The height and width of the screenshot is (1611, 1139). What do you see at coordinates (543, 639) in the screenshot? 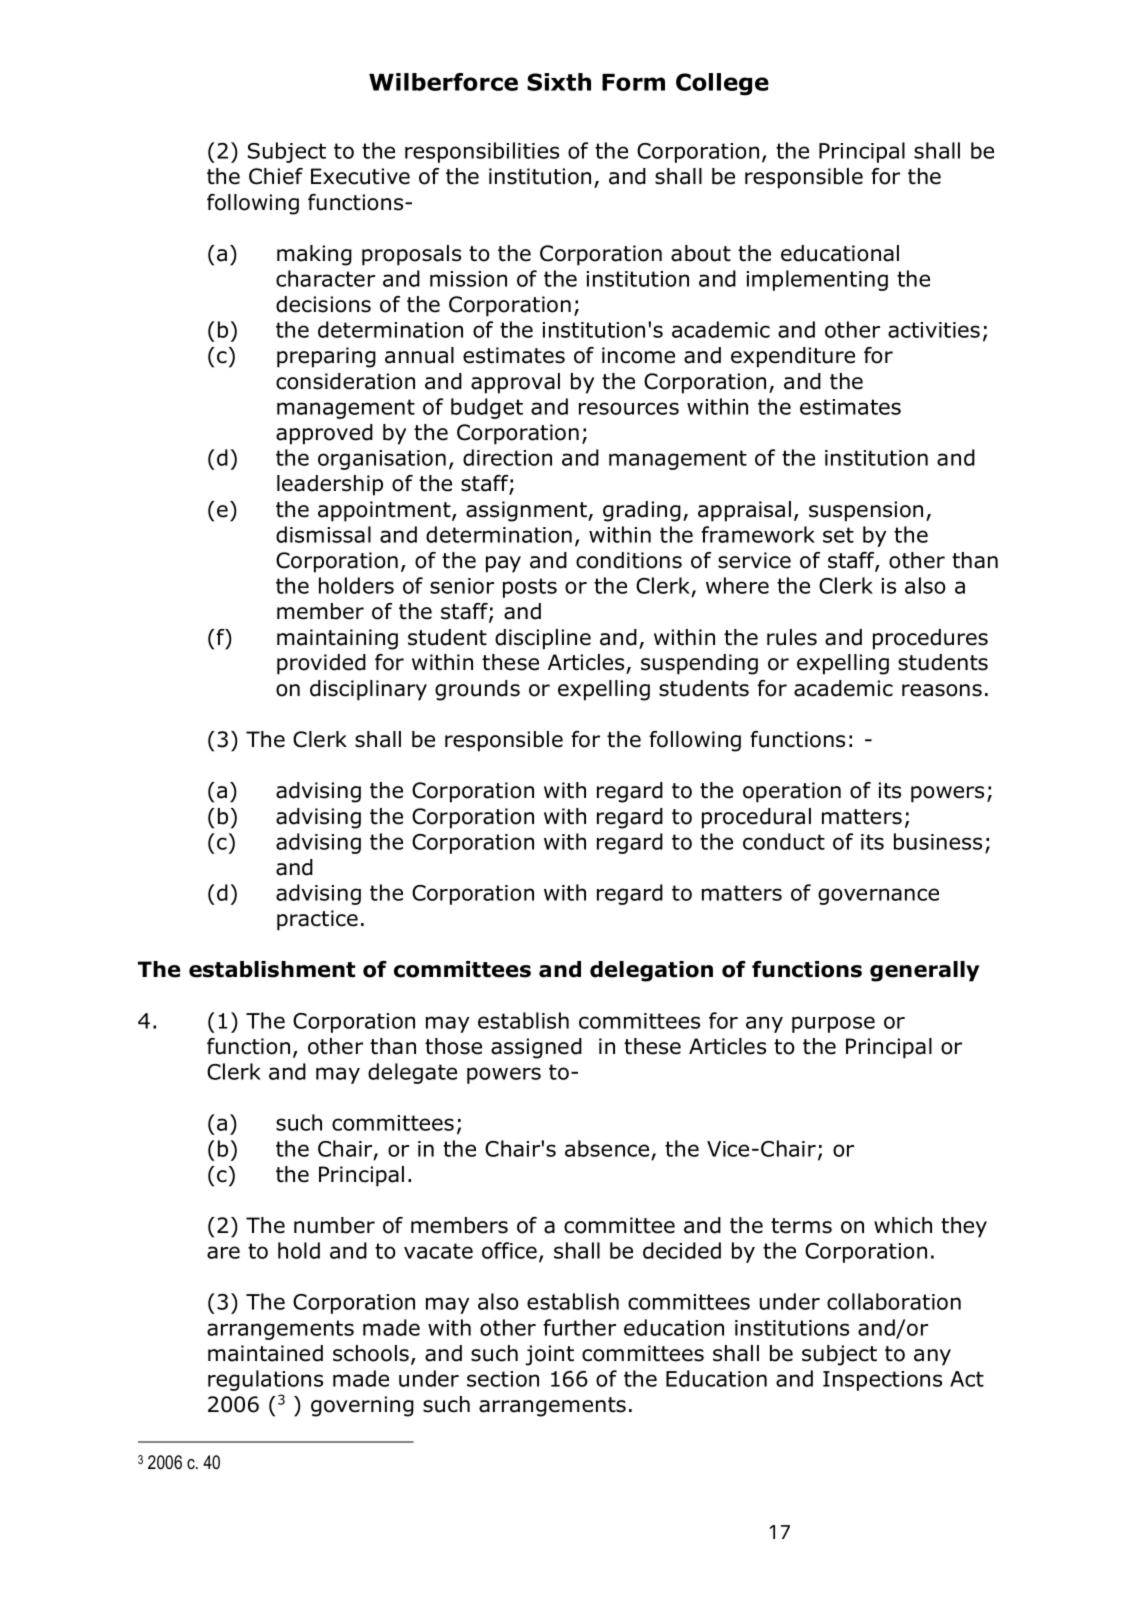
I see `discipline` at bounding box center [543, 639].
